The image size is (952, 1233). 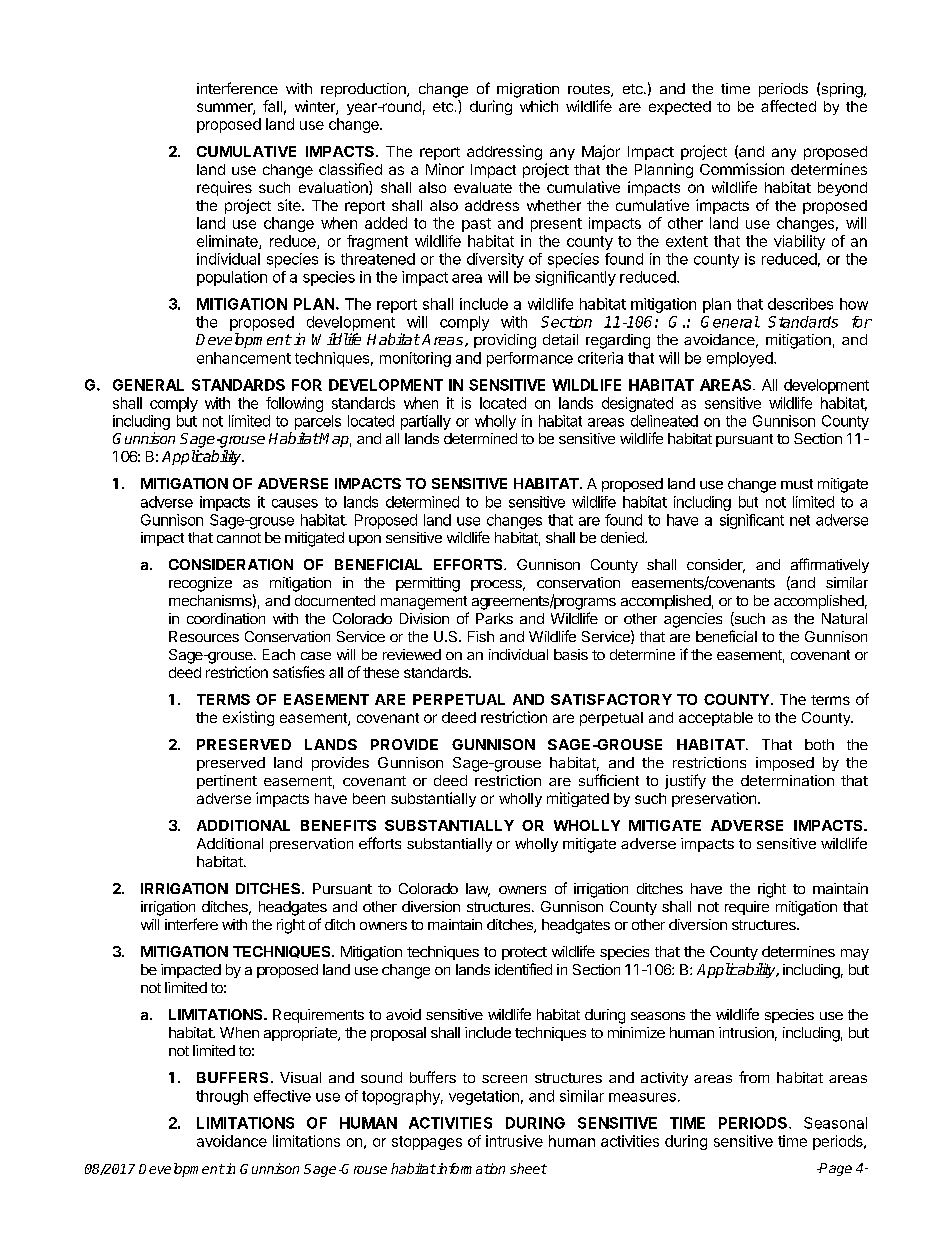 I want to click on which, so click(x=539, y=106).
